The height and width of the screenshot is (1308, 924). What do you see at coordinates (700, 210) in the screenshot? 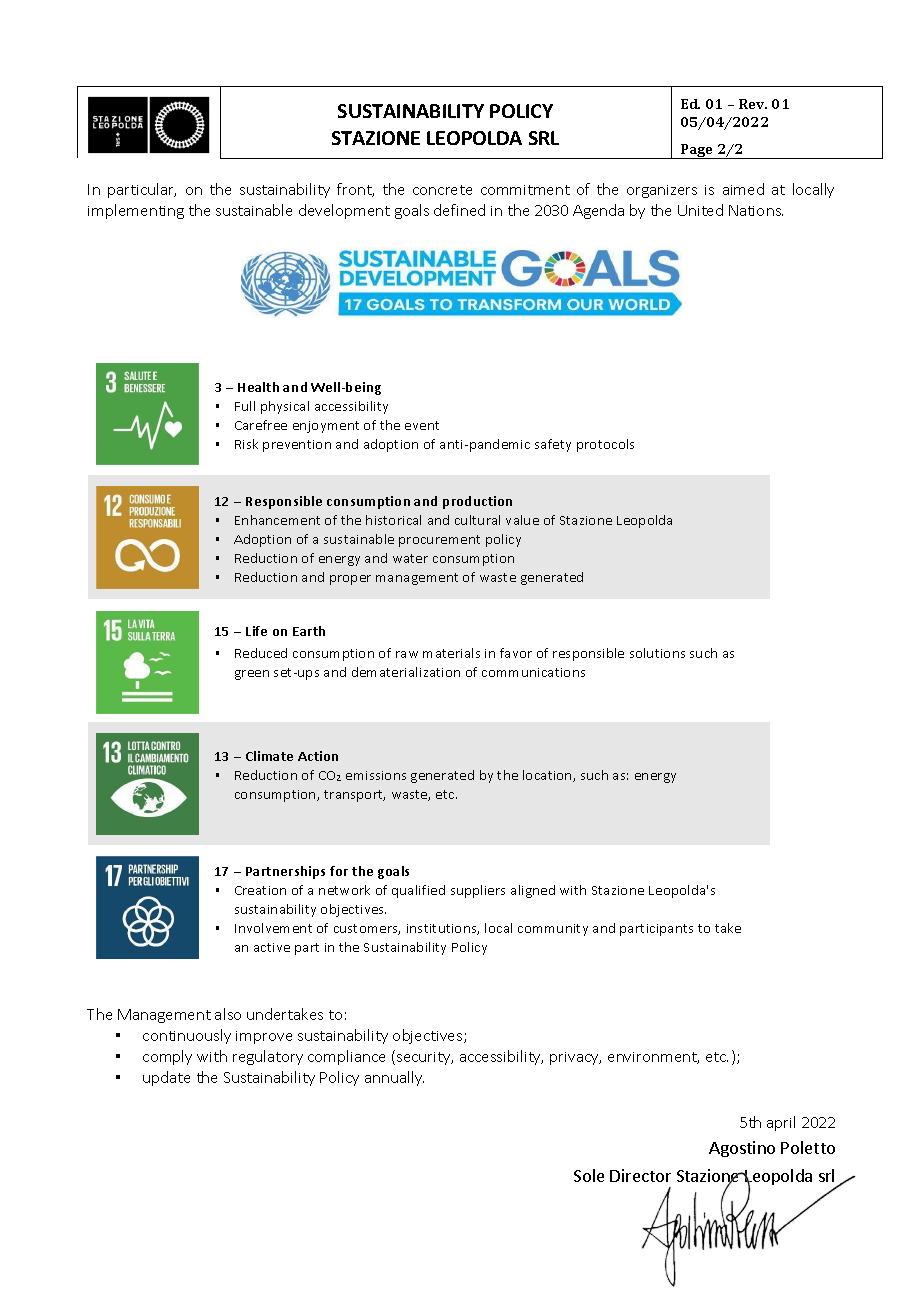
I see `United` at bounding box center [700, 210].
